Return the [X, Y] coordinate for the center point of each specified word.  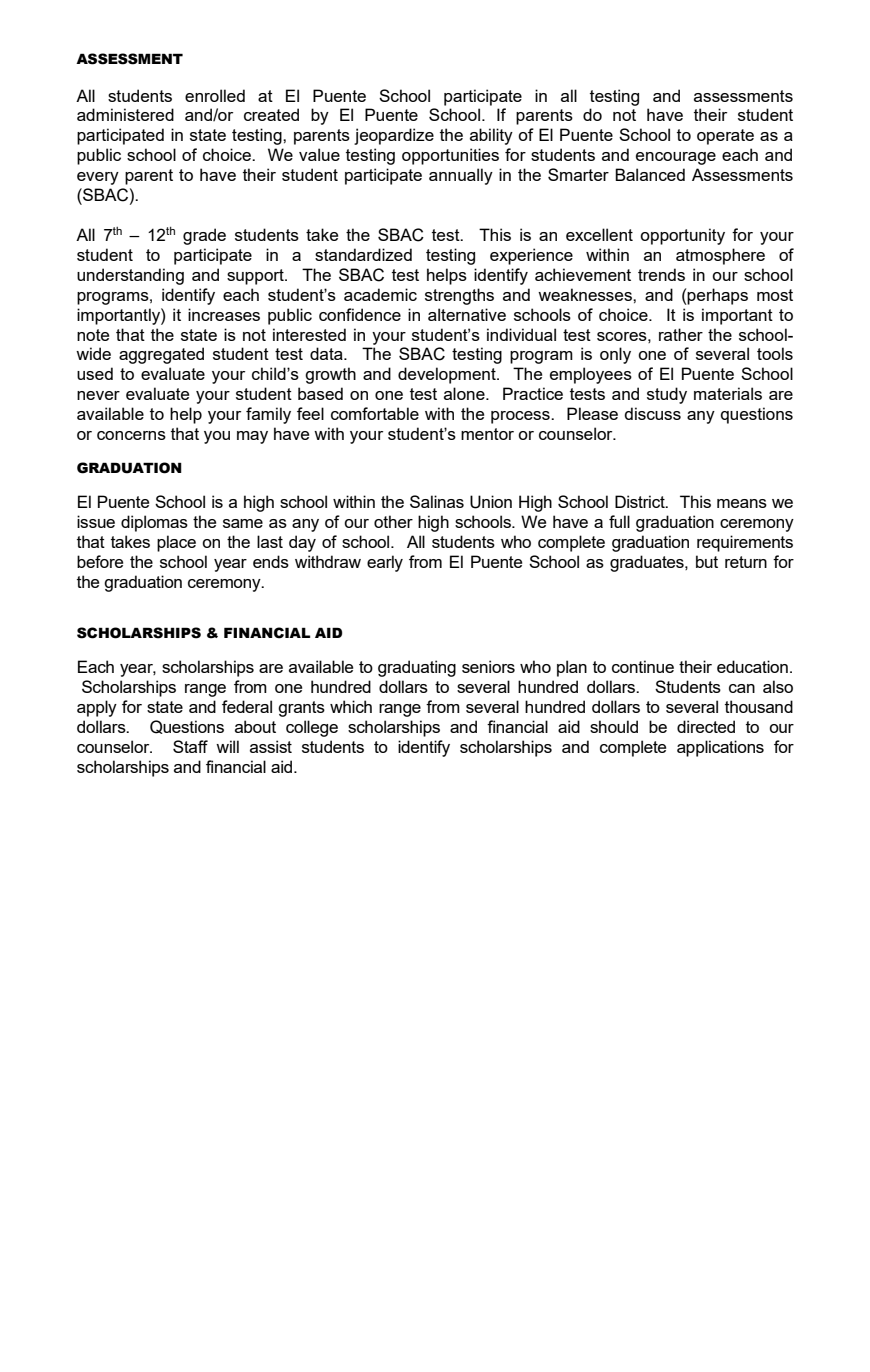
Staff [190, 746]
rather [681, 334]
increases [224, 314]
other [393, 521]
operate [725, 137]
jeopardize [394, 136]
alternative [467, 314]
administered [125, 114]
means [742, 503]
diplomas [154, 523]
